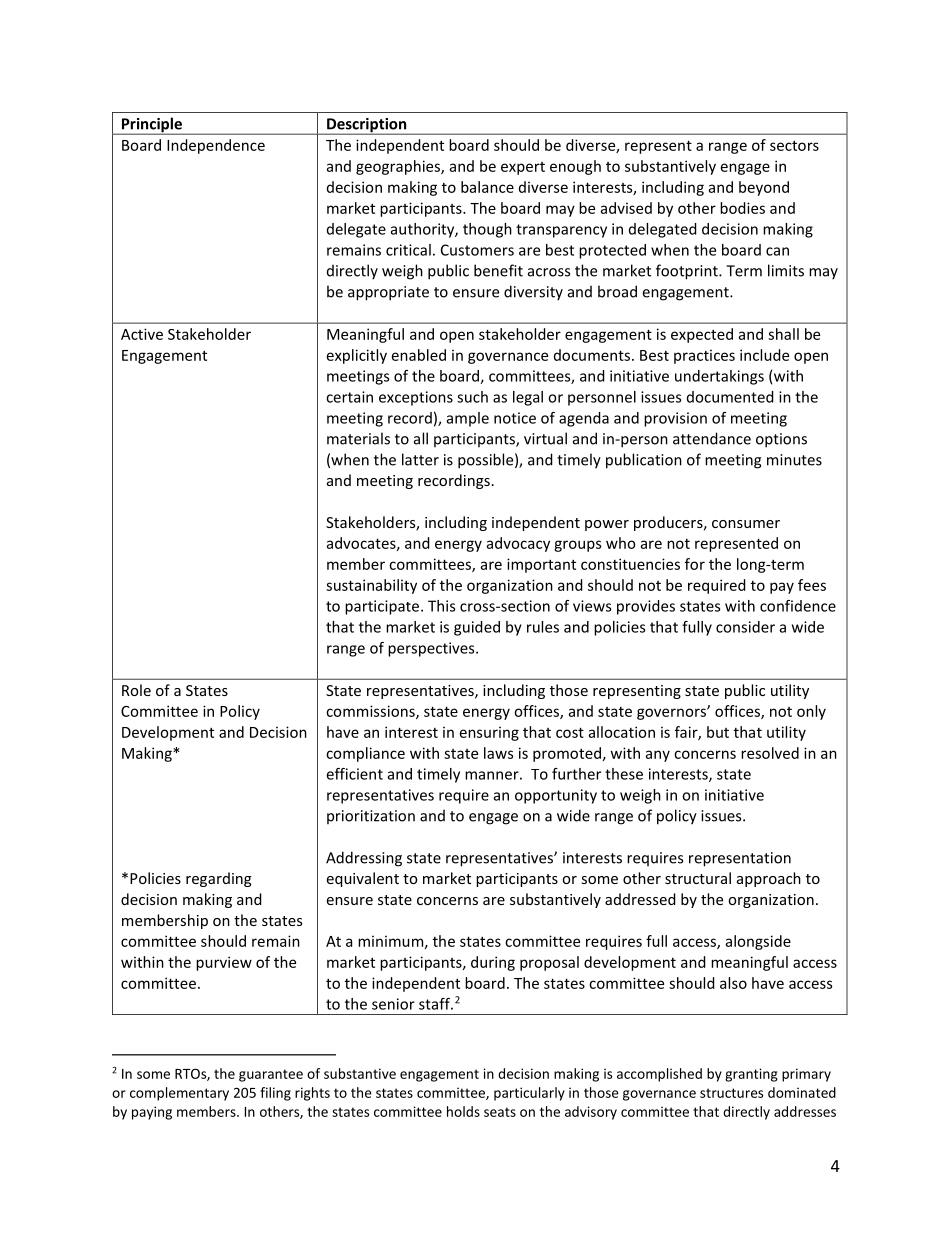 The height and width of the document is (1233, 952). I want to click on Role, so click(136, 690).
